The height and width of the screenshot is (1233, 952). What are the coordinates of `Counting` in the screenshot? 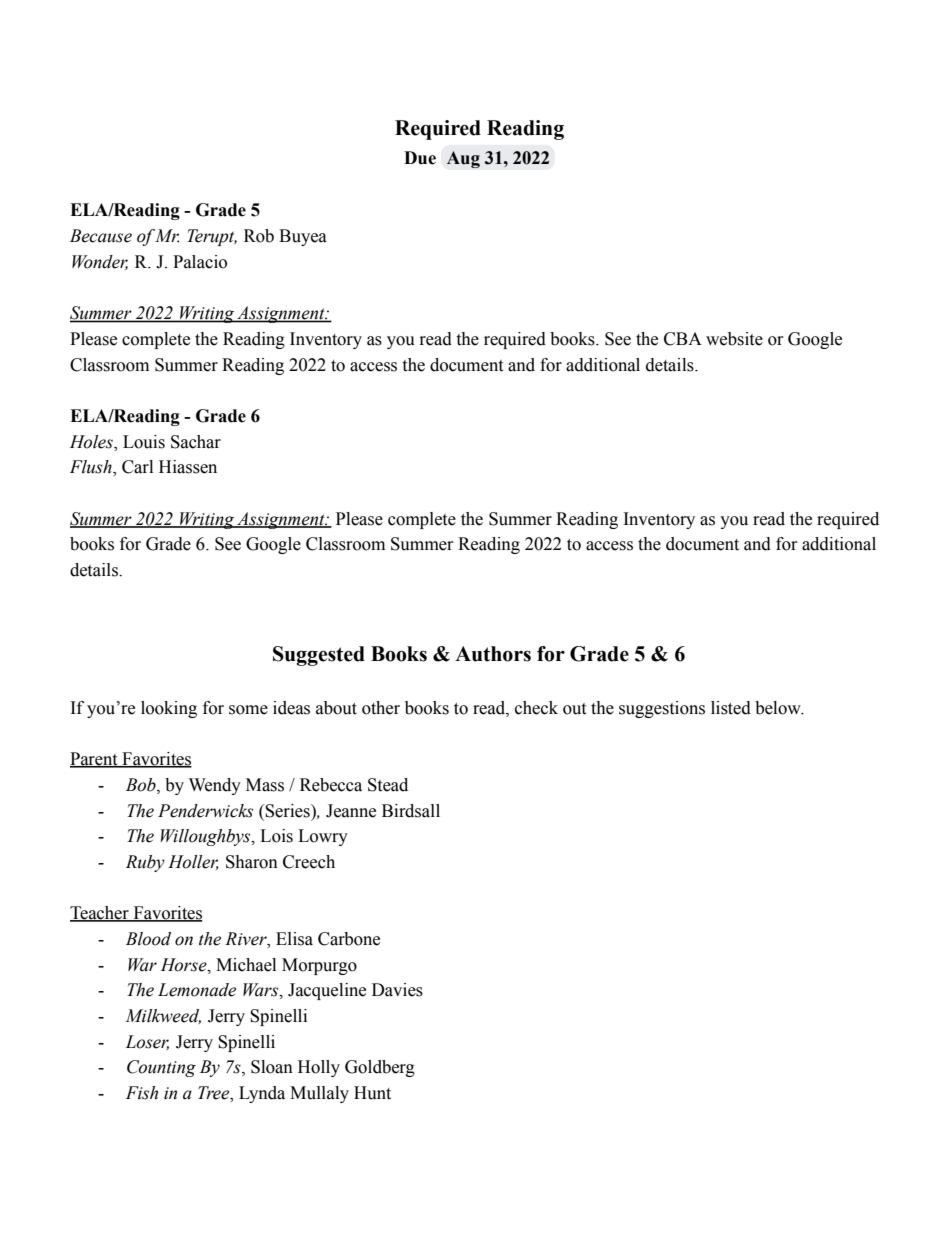 It's located at (161, 1068).
